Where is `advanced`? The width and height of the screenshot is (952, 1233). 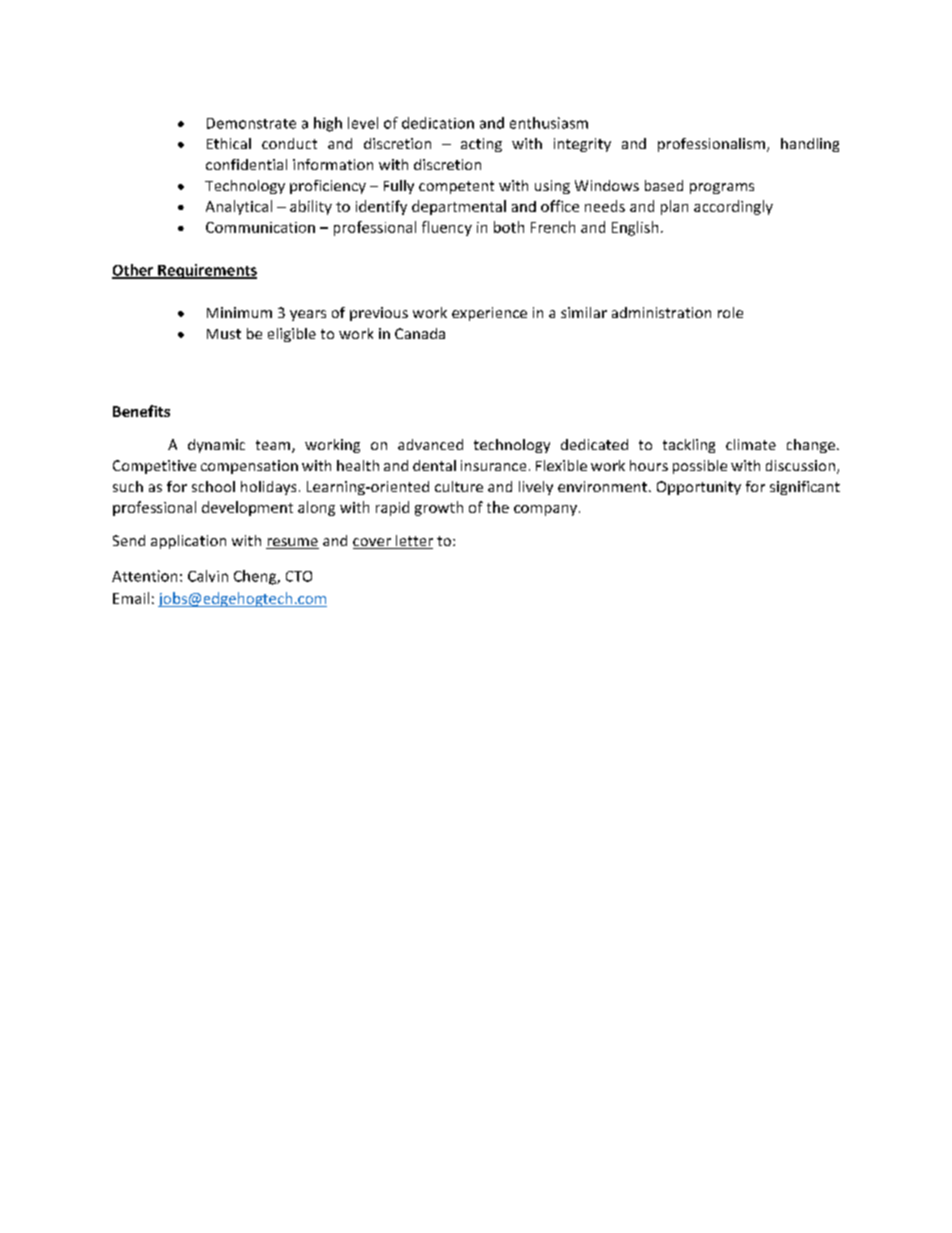 advanced is located at coordinates (430, 444).
